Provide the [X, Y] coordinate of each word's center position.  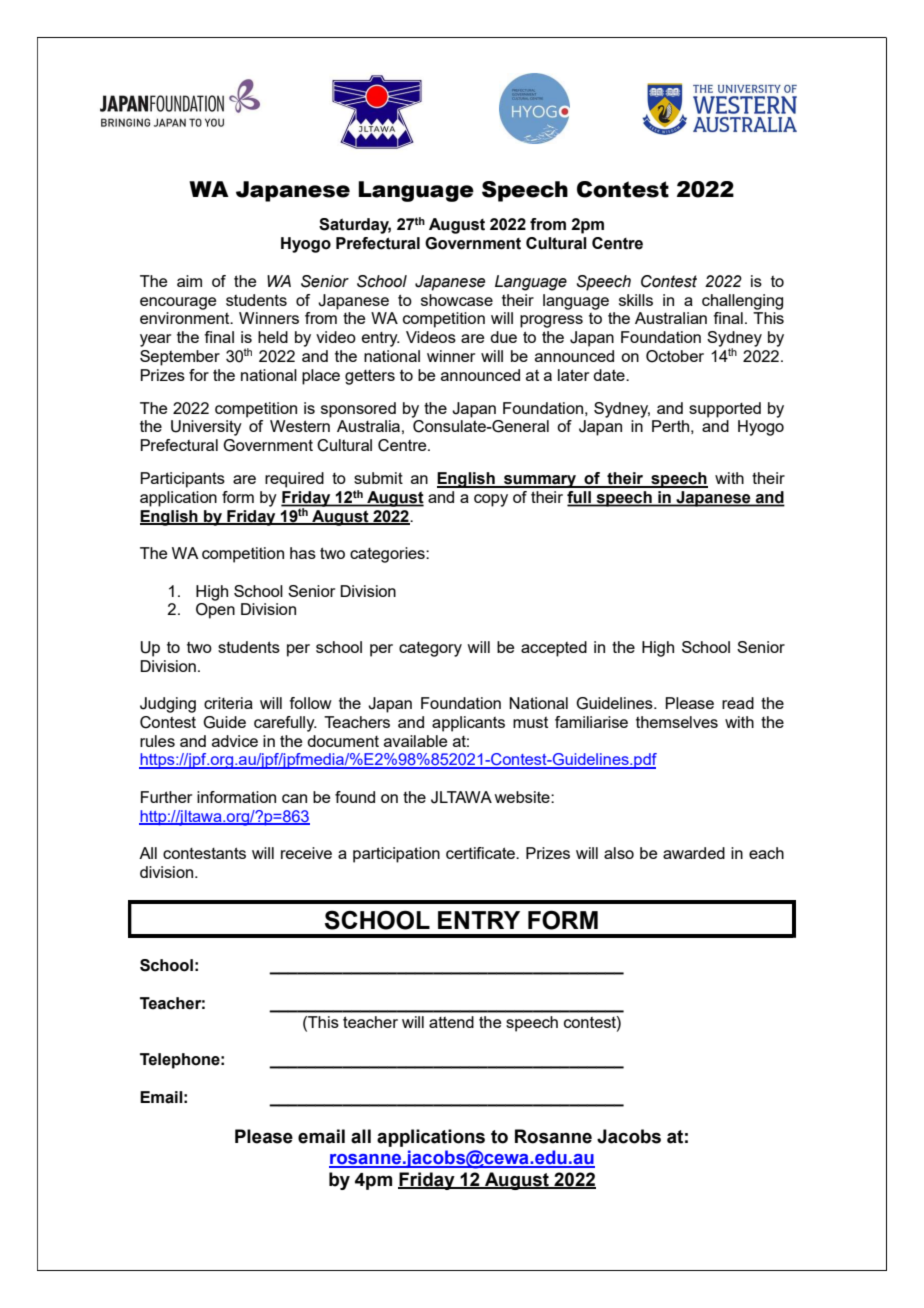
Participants [182, 480]
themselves [677, 722]
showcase [457, 300]
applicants [468, 724]
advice [235, 741]
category [430, 649]
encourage [178, 303]
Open [215, 611]
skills [636, 300]
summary [540, 481]
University [206, 428]
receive [306, 853]
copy [491, 500]
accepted [554, 649]
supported [725, 410]
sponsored [358, 410]
